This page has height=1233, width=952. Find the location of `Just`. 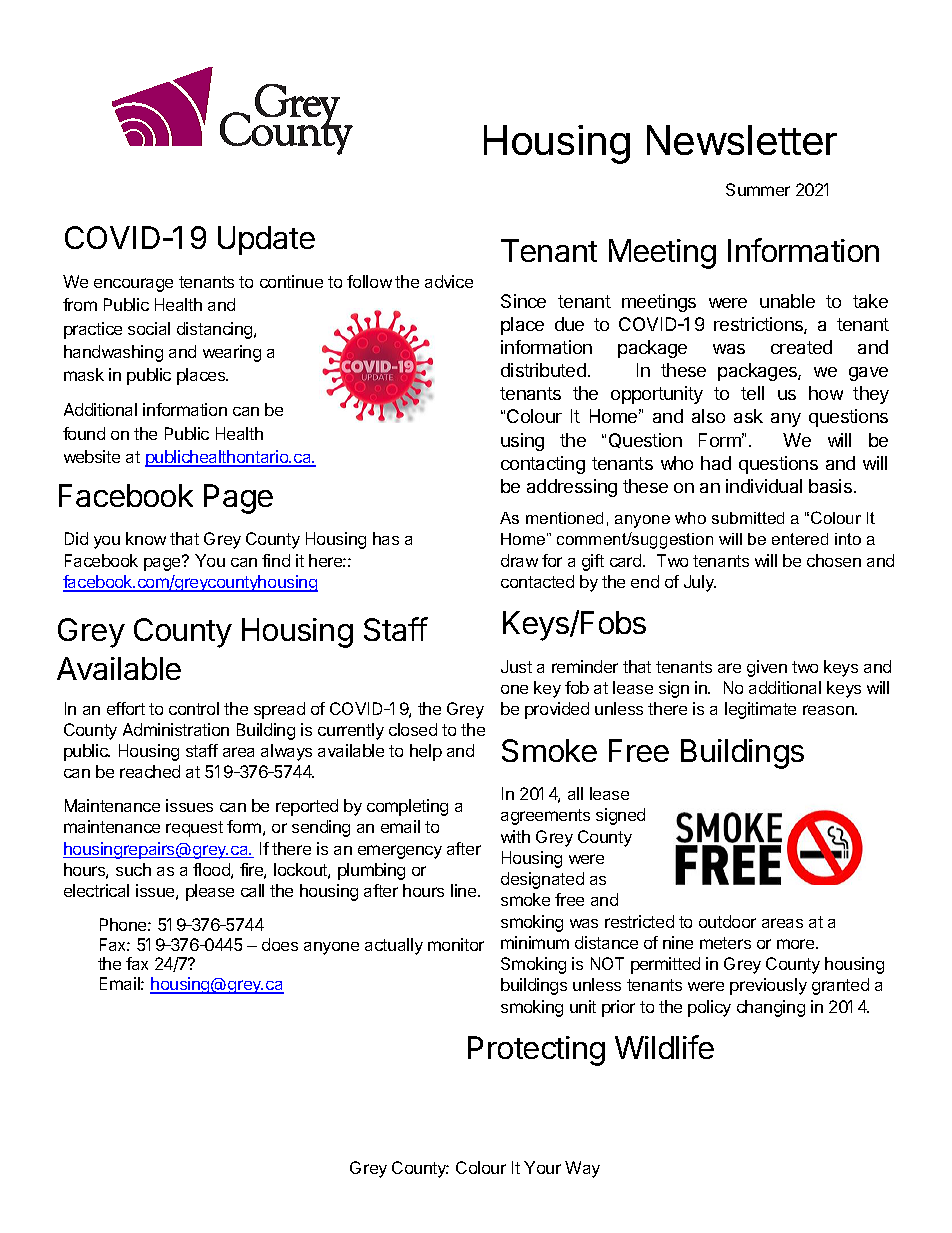

Just is located at coordinates (516, 666).
